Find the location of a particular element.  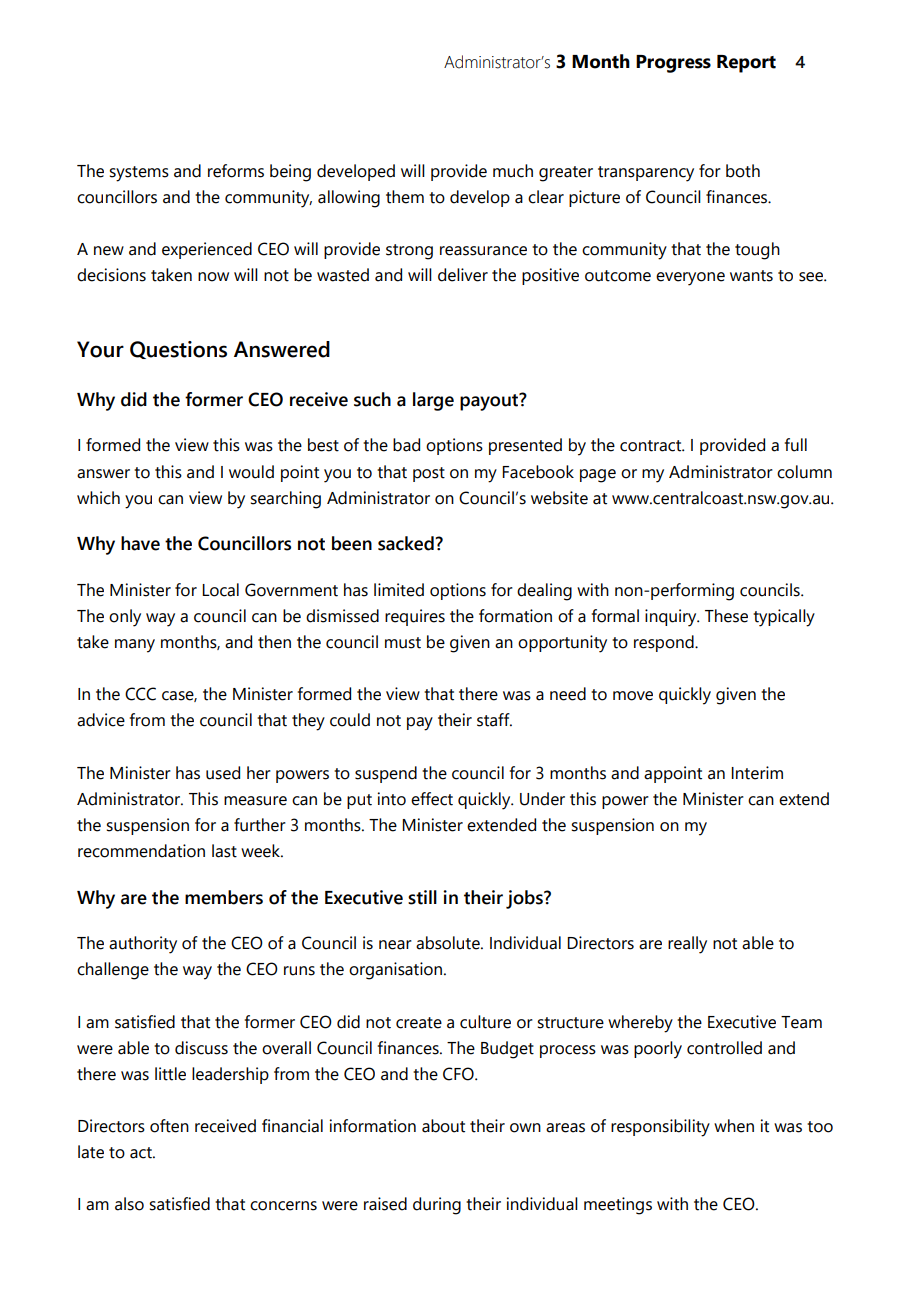

Interim is located at coordinates (757, 773).
